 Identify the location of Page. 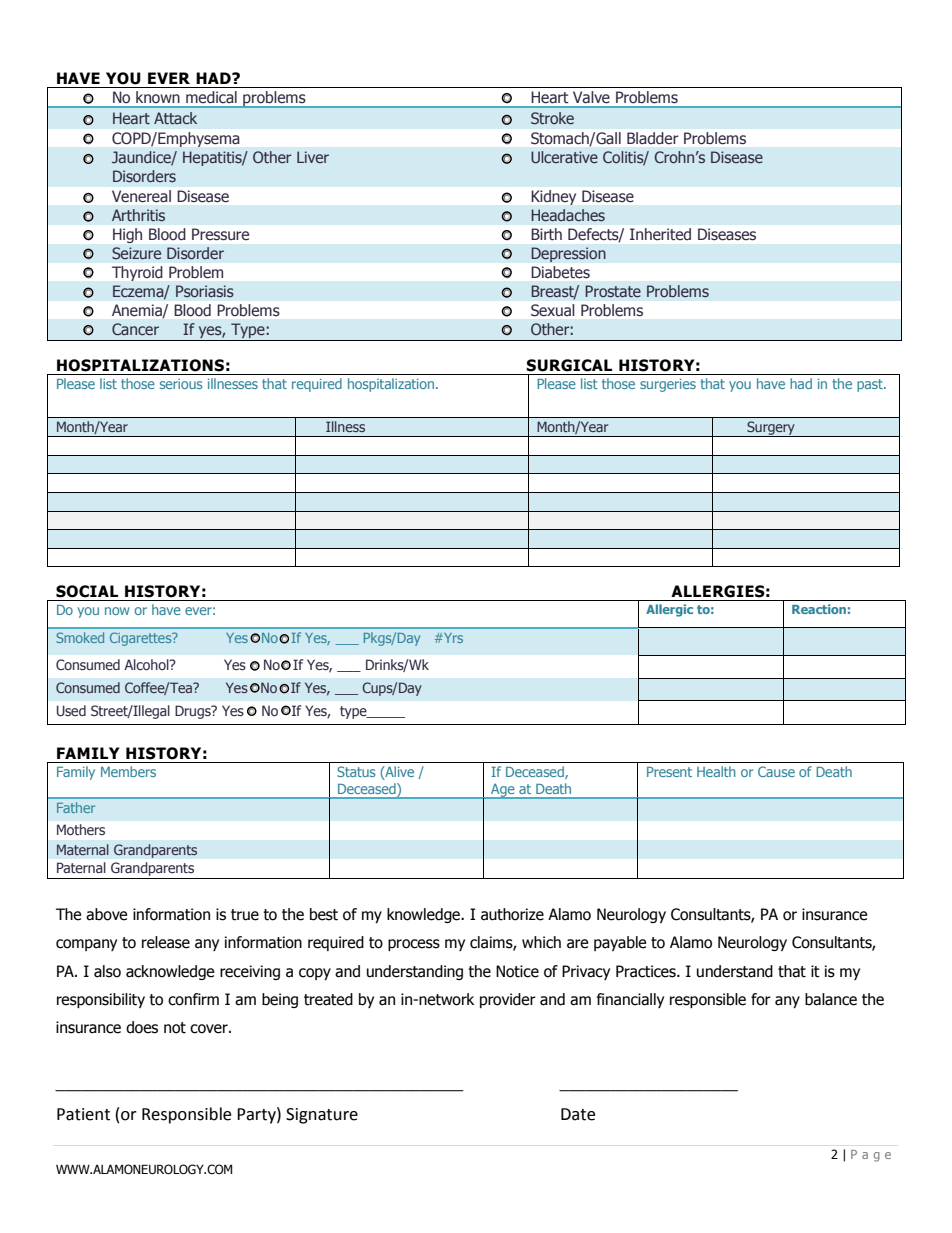
(871, 1156).
